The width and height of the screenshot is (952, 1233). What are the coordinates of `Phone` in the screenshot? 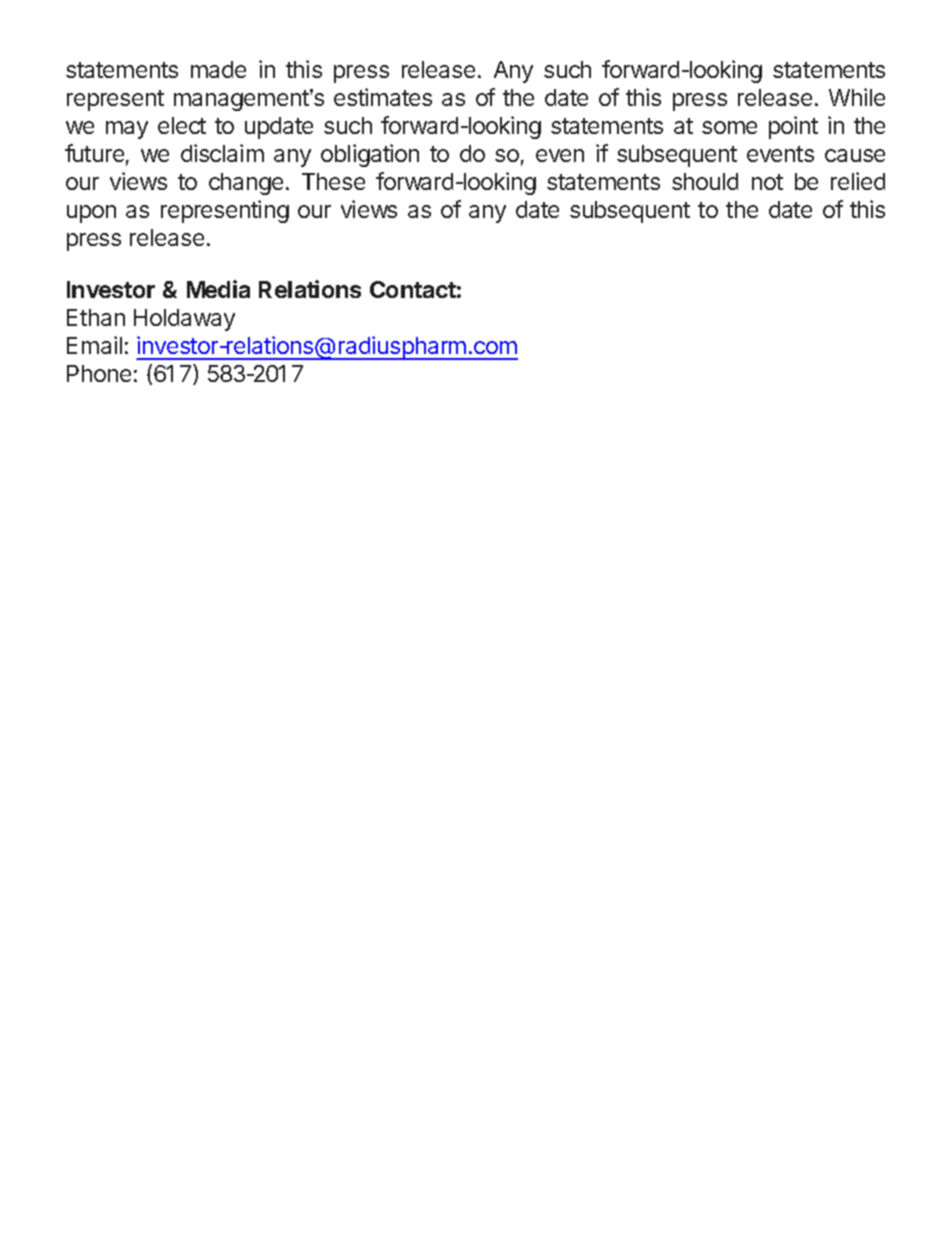 It's located at (99, 373).
